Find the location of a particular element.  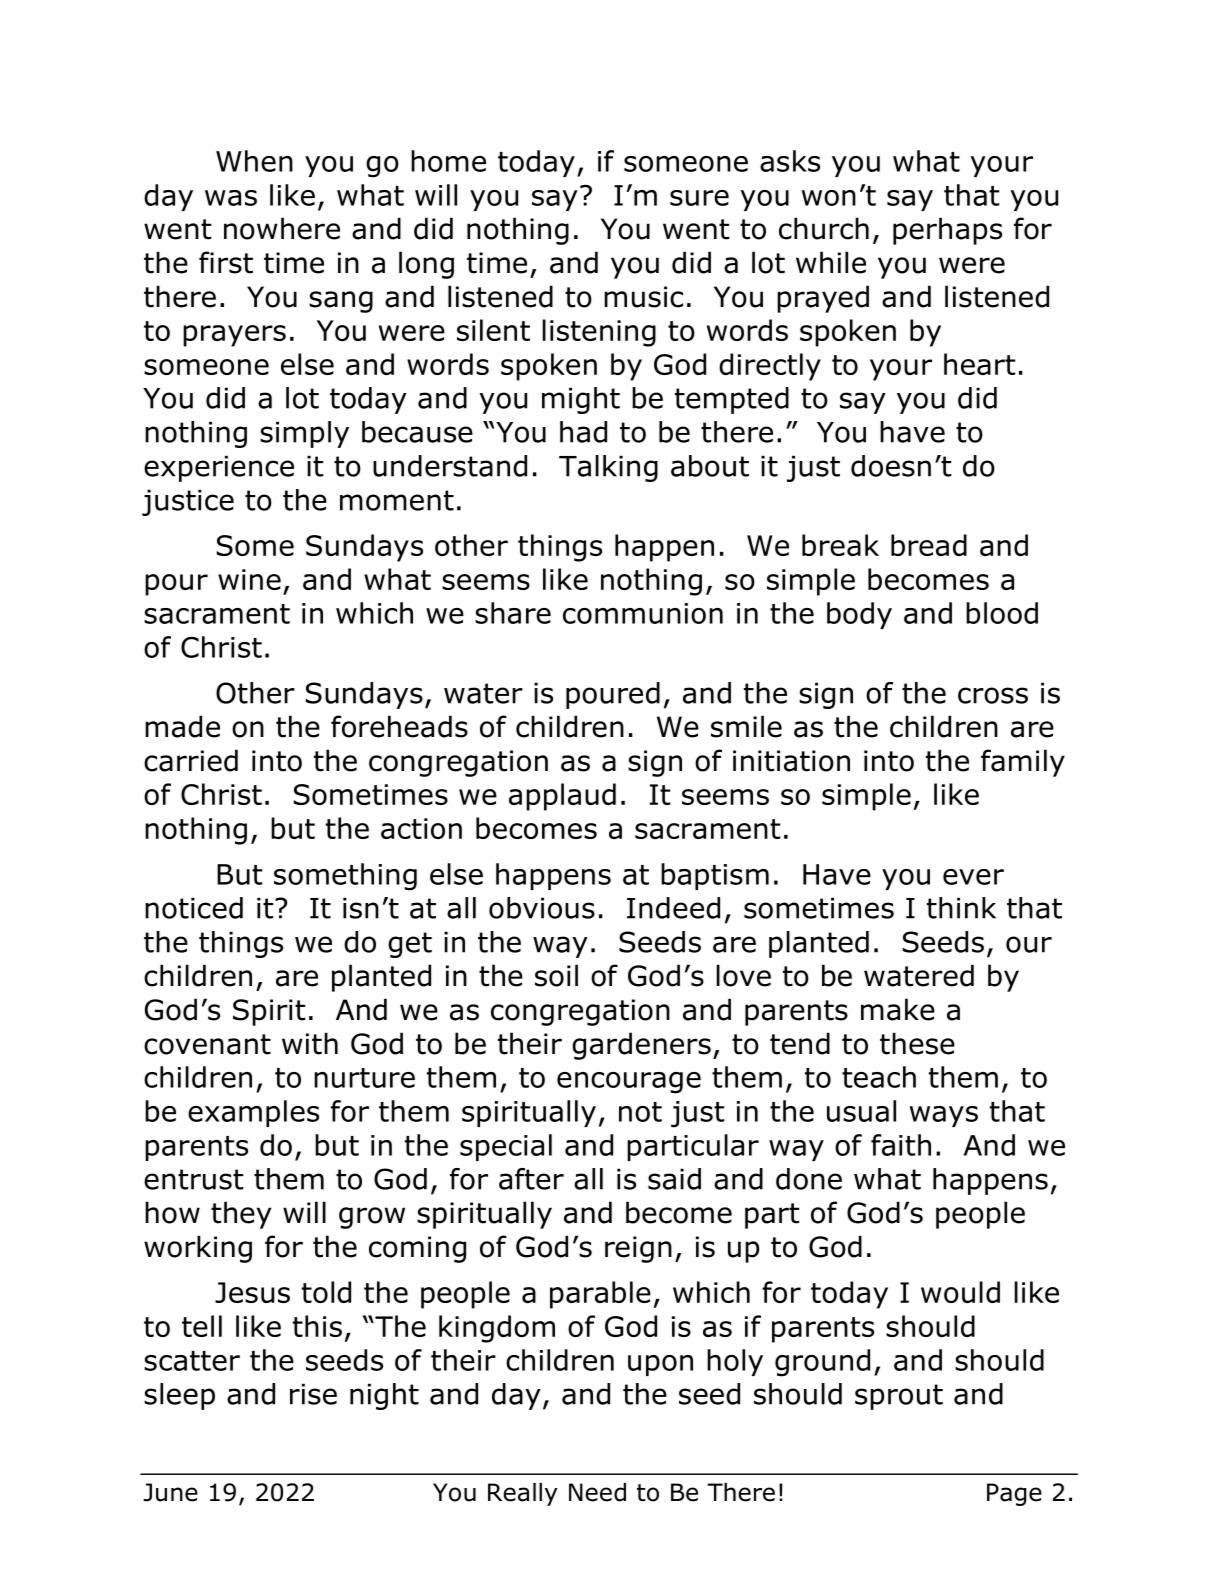

nowhere is located at coordinates (282, 228).
